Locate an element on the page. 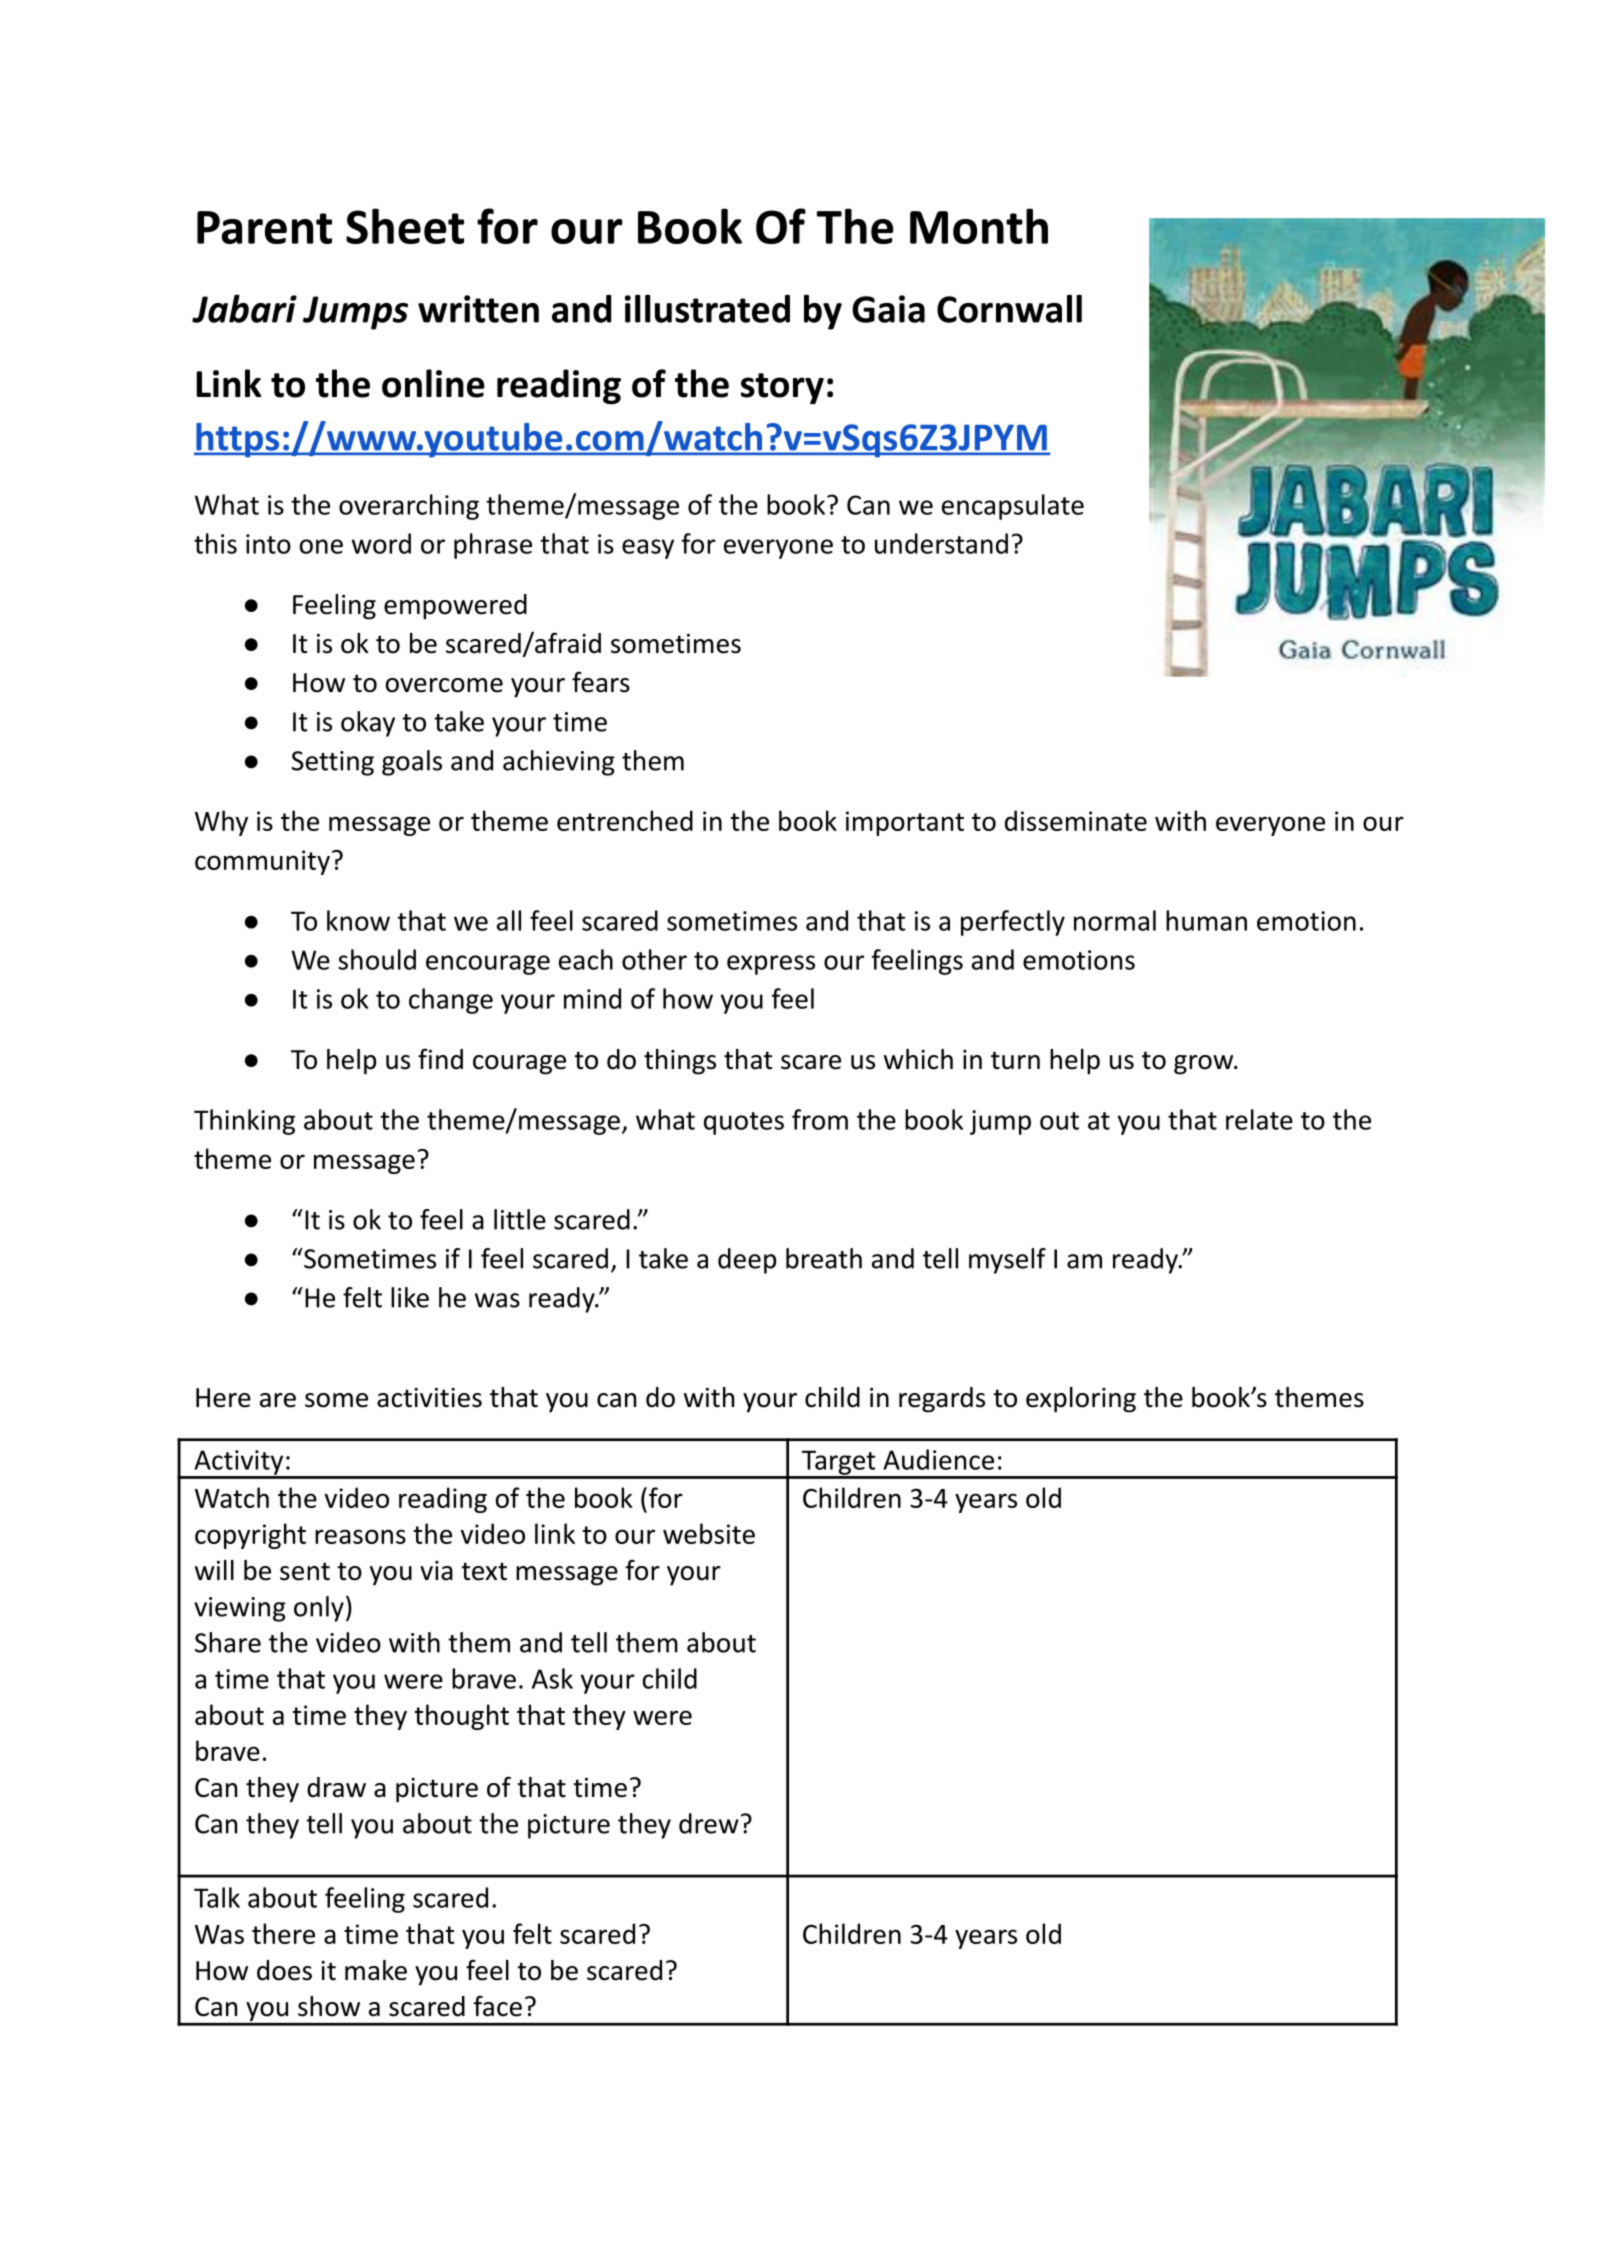  fears is located at coordinates (601, 682).
